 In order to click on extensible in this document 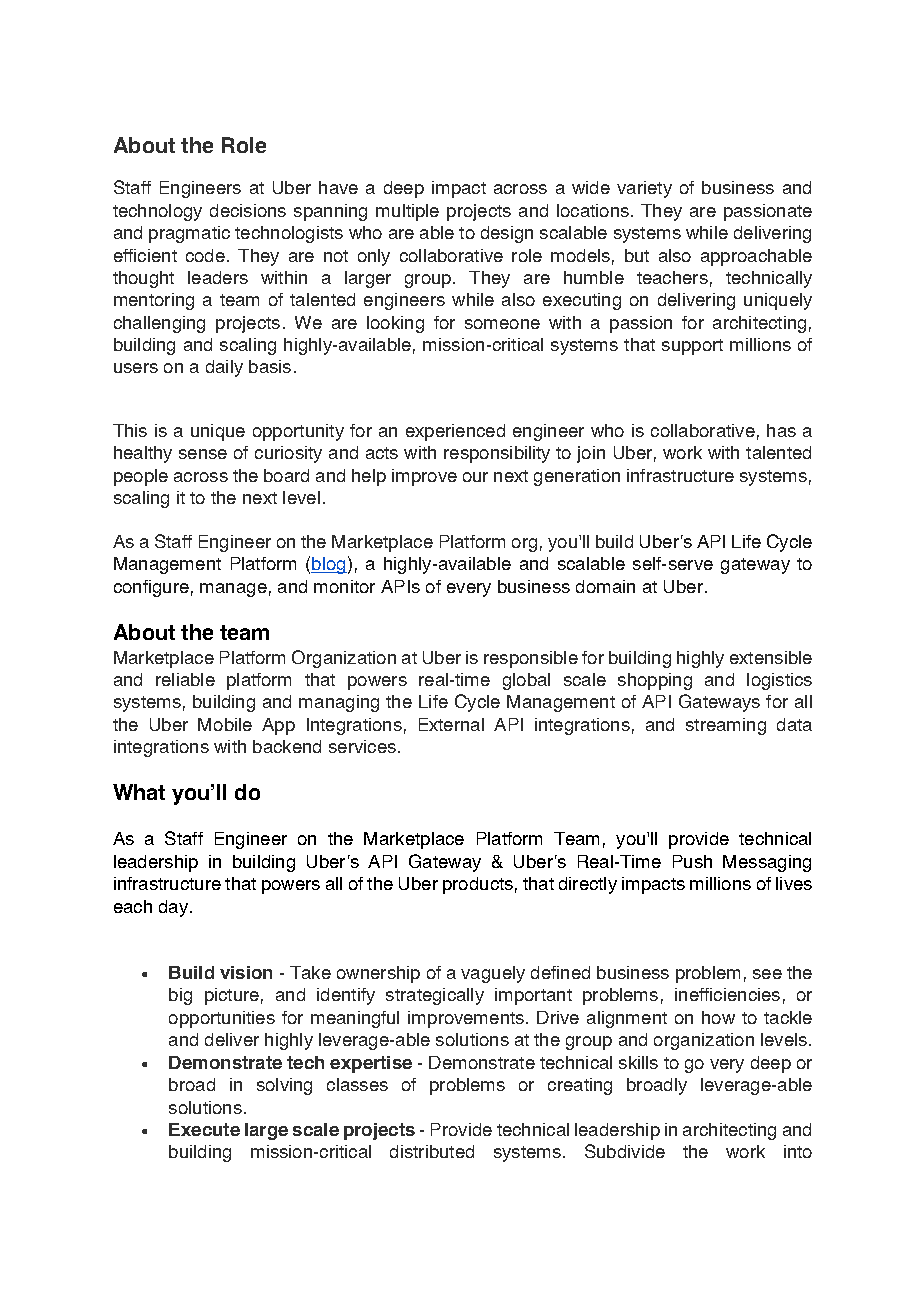, I will do `click(771, 657)`.
